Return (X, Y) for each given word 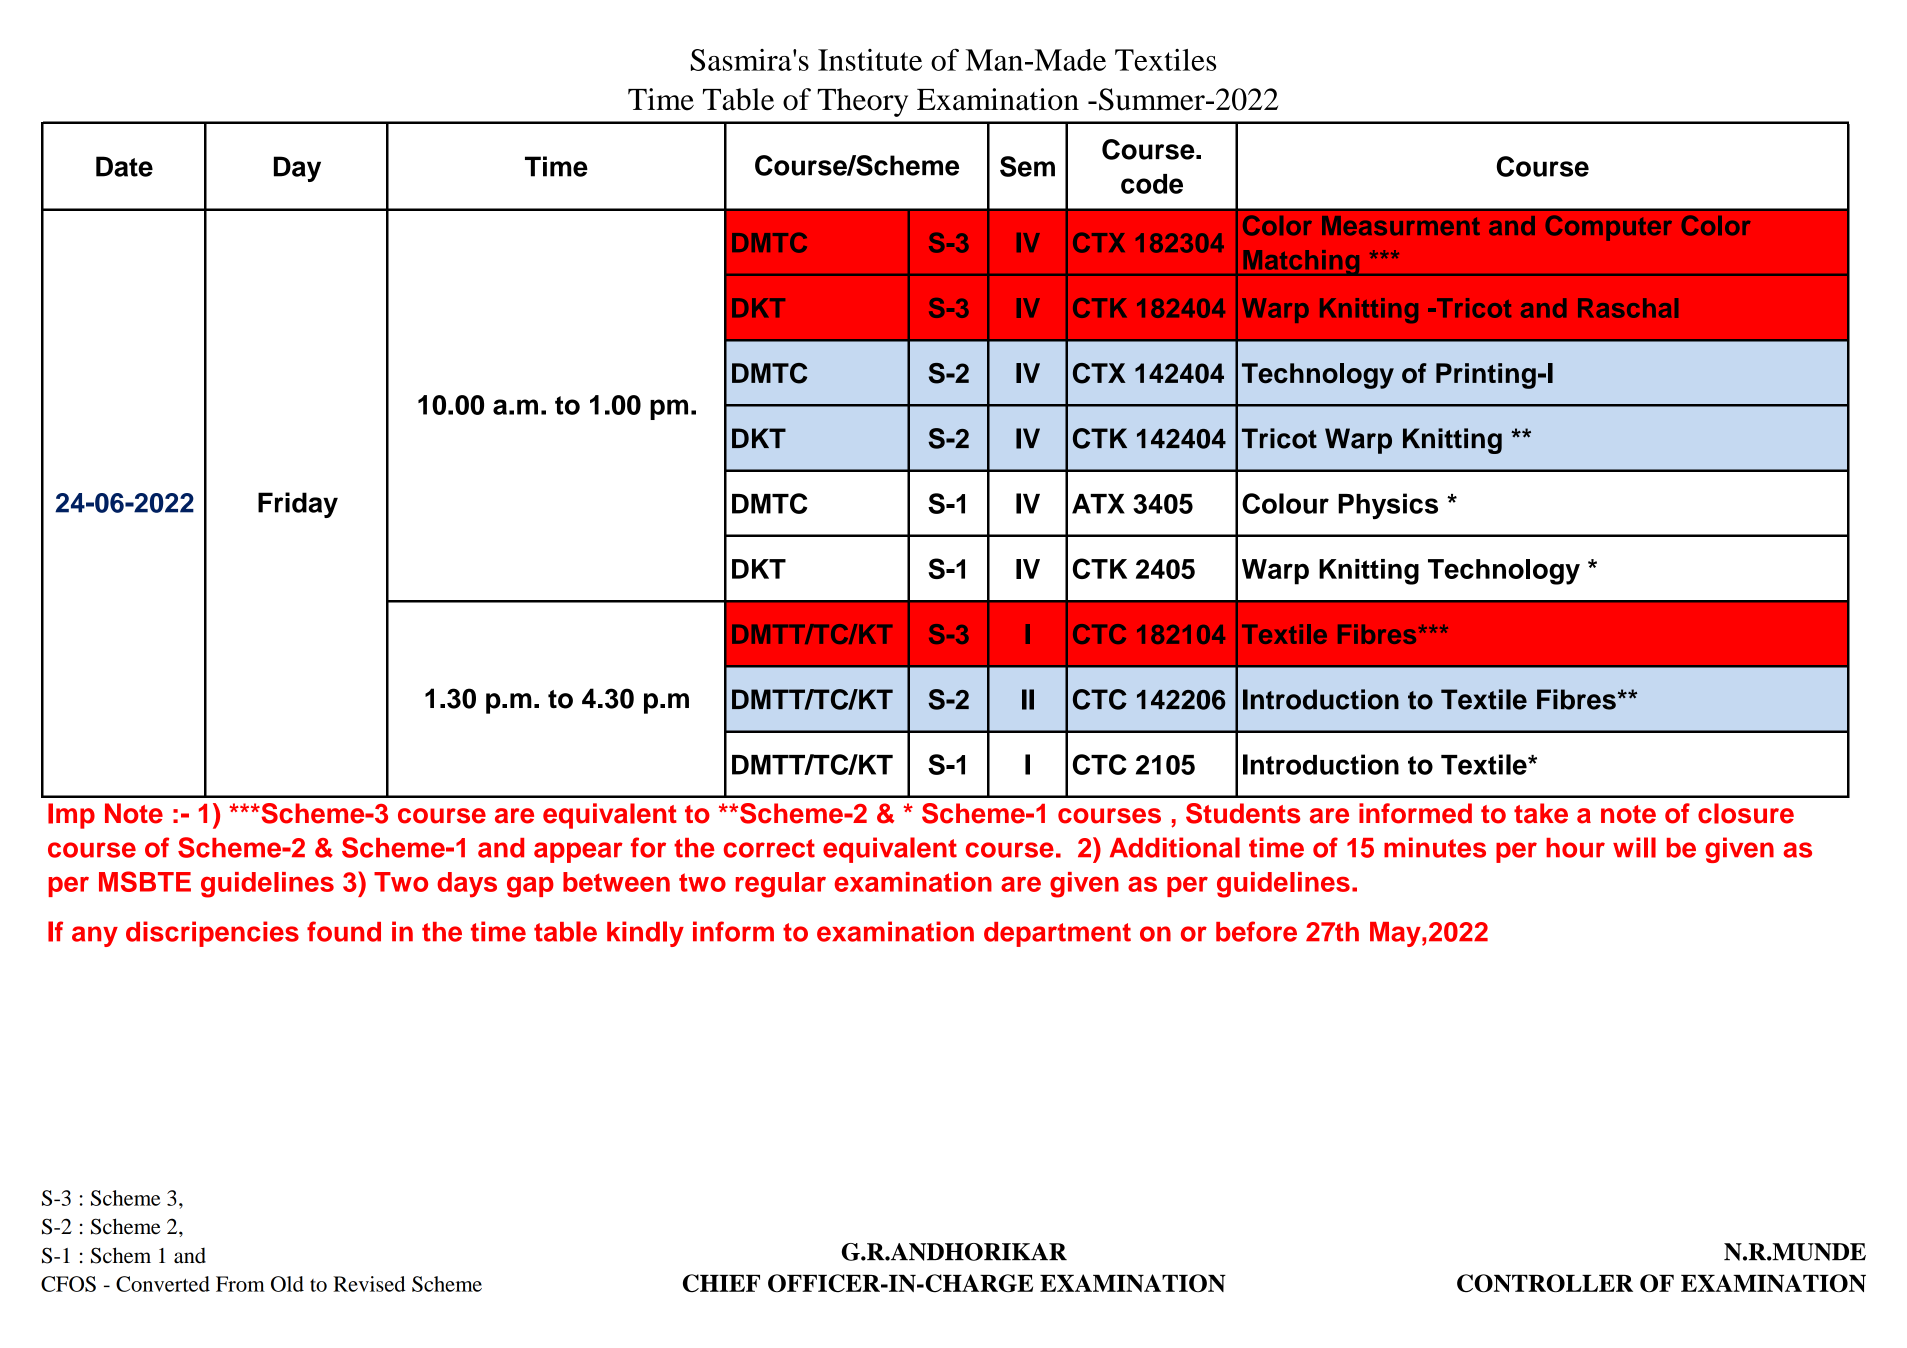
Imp (71, 816)
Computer (1608, 228)
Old (287, 1284)
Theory (862, 102)
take (1541, 813)
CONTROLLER (1545, 1283)
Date (124, 166)
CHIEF (721, 1283)
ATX (1098, 504)
